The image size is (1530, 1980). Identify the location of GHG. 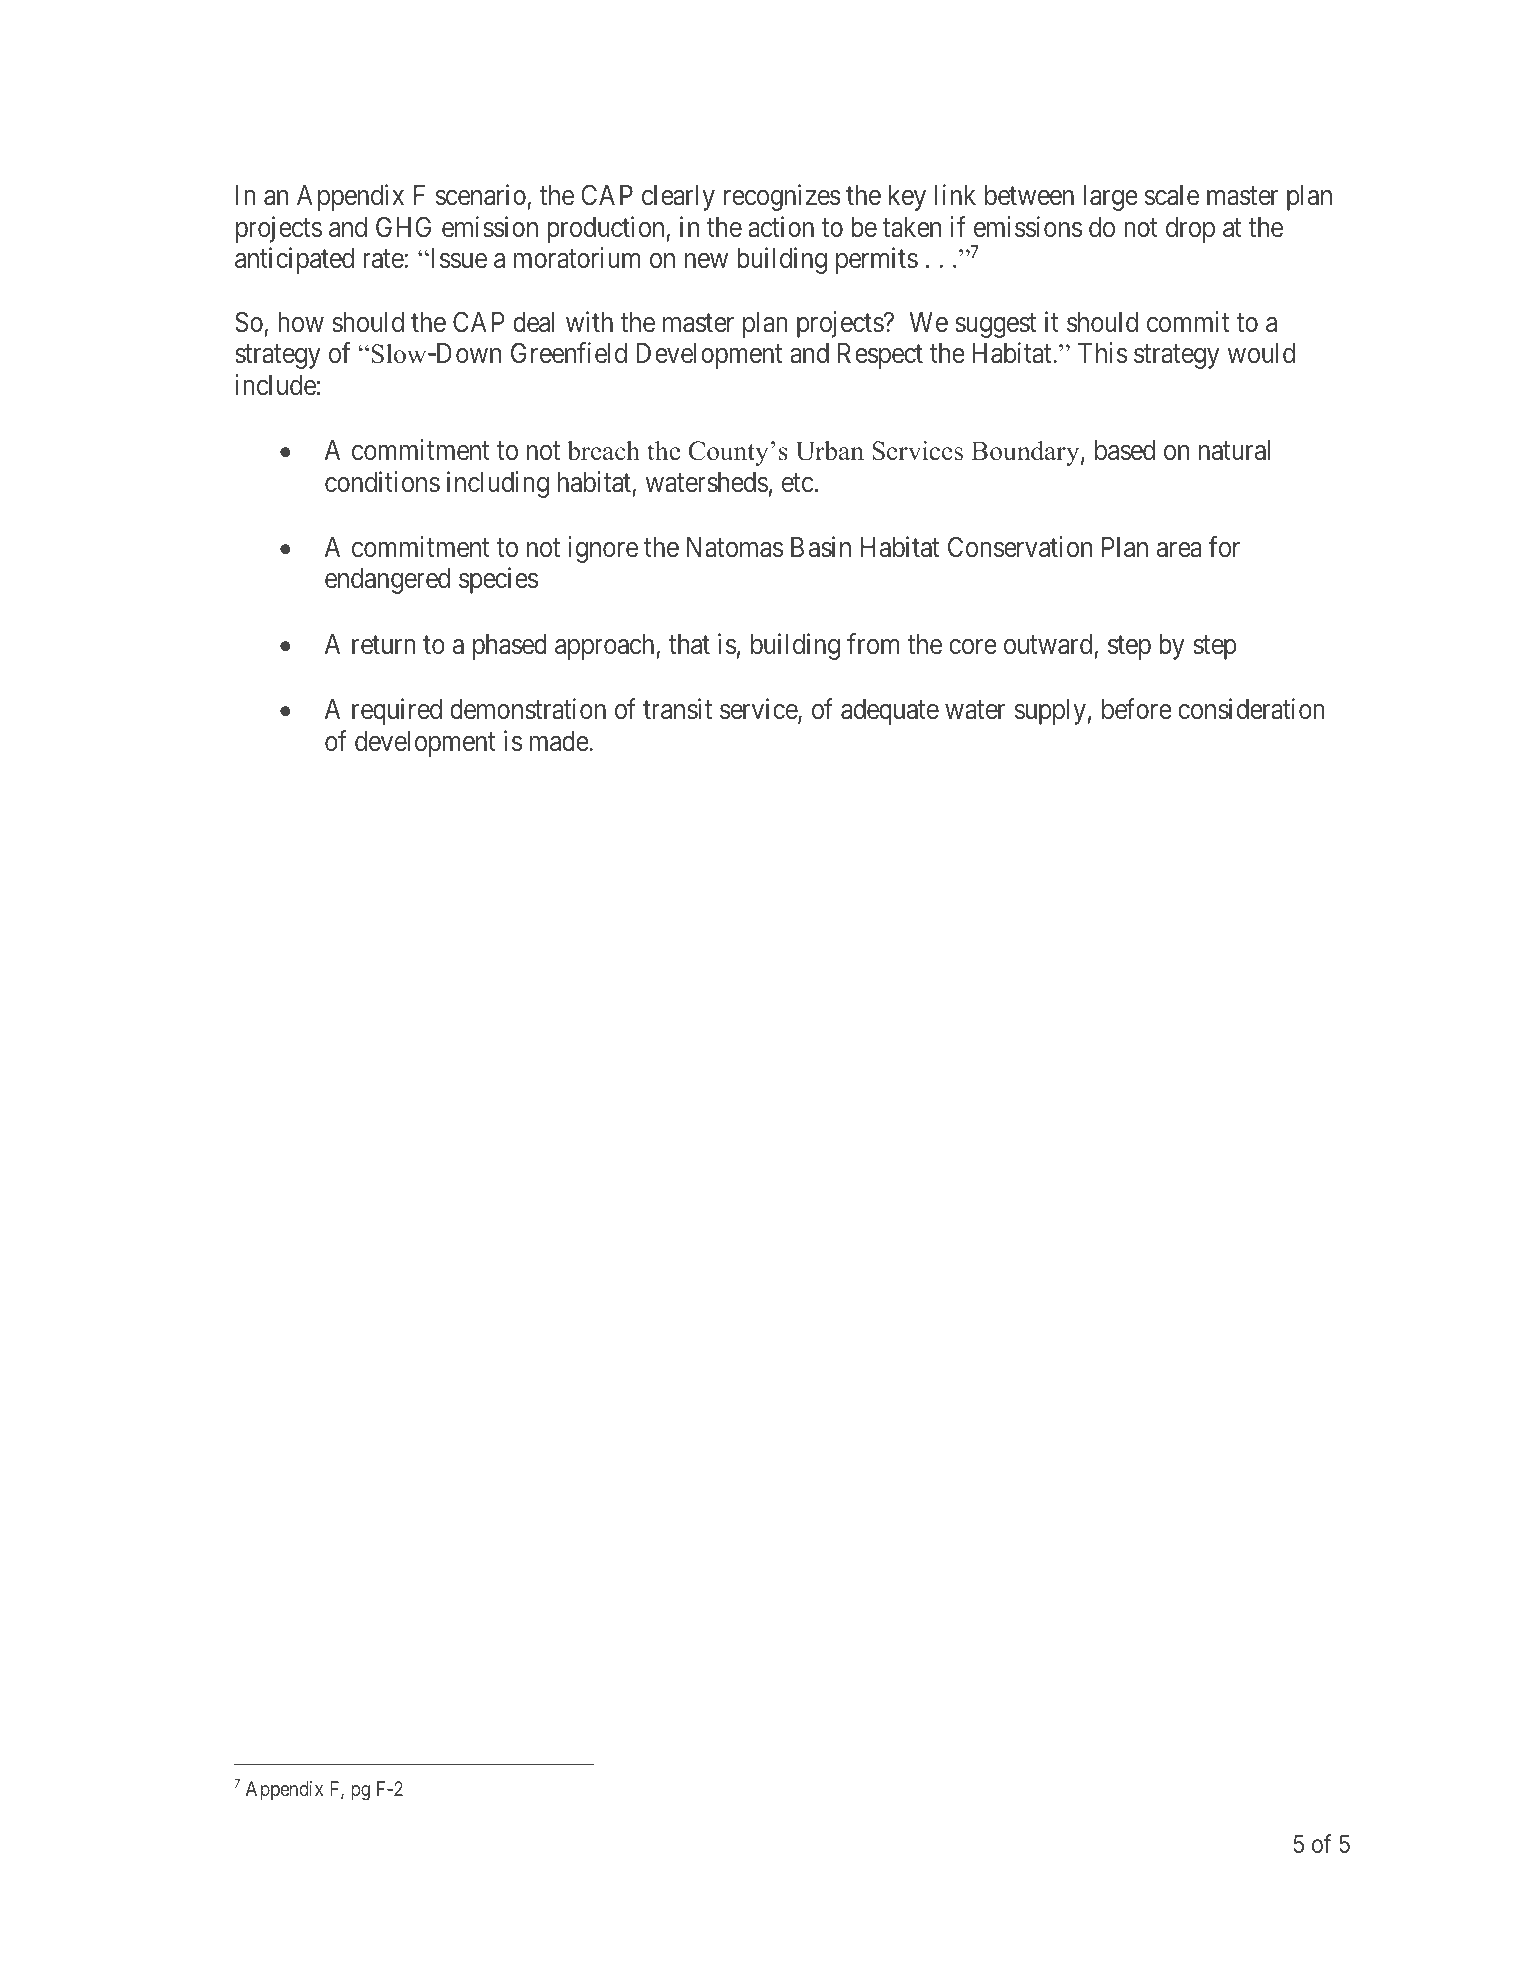
(403, 226).
